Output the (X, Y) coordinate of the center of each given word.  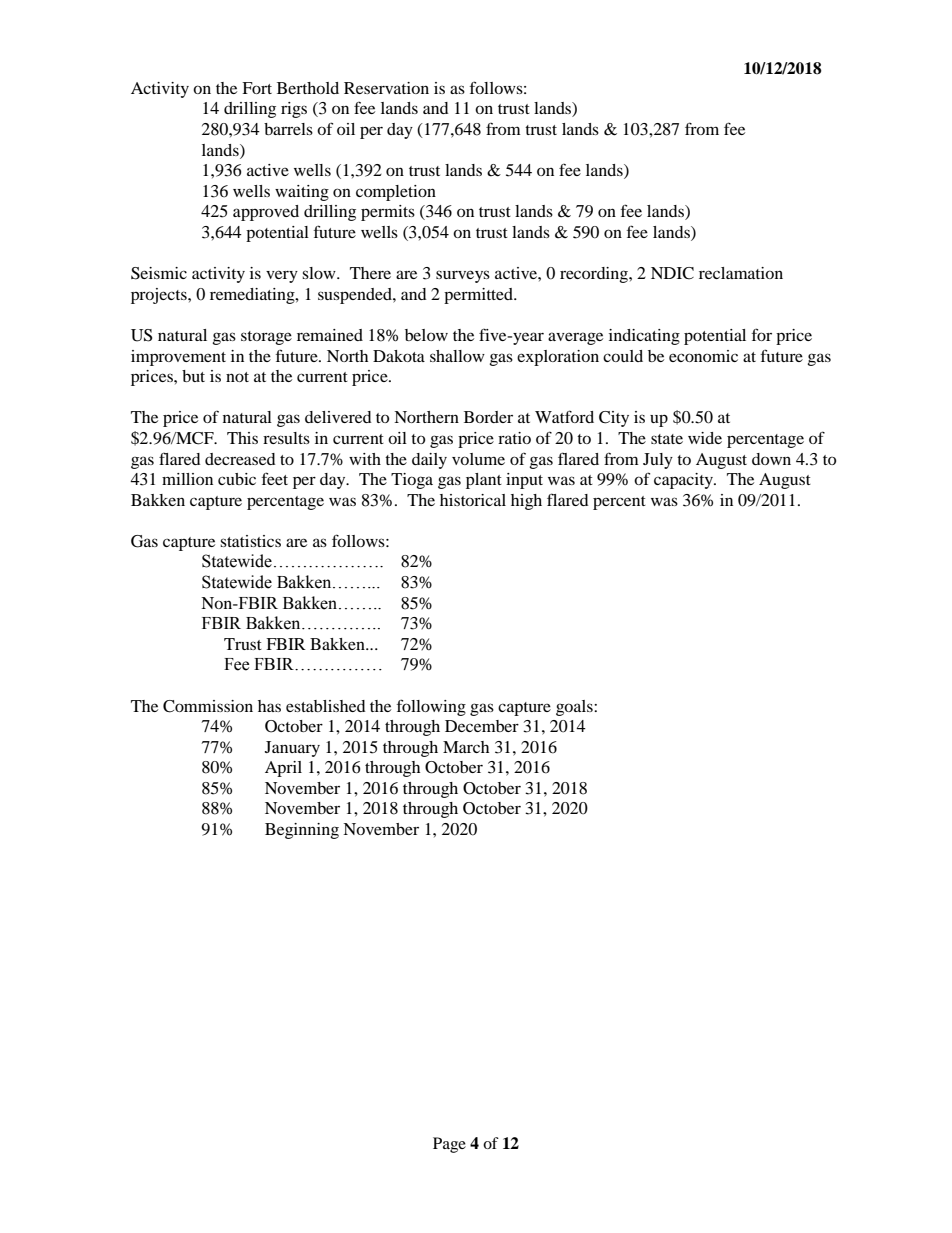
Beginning (302, 831)
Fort (257, 88)
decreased (240, 459)
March (466, 747)
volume (478, 459)
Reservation (386, 88)
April (283, 769)
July (658, 461)
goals (575, 708)
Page (449, 1145)
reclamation (741, 273)
